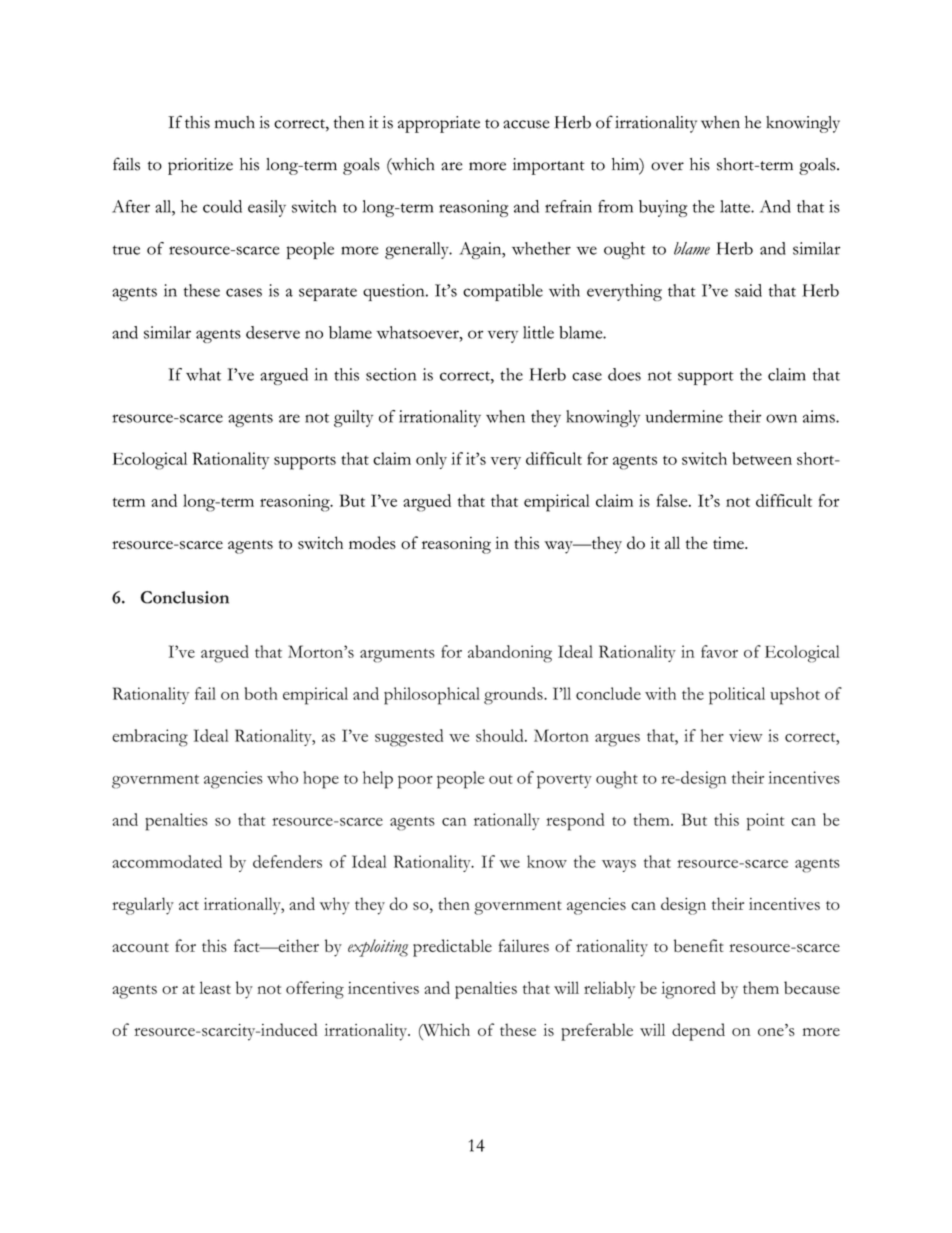  What do you see at coordinates (215, 987) in the screenshot?
I see `least` at bounding box center [215, 987].
